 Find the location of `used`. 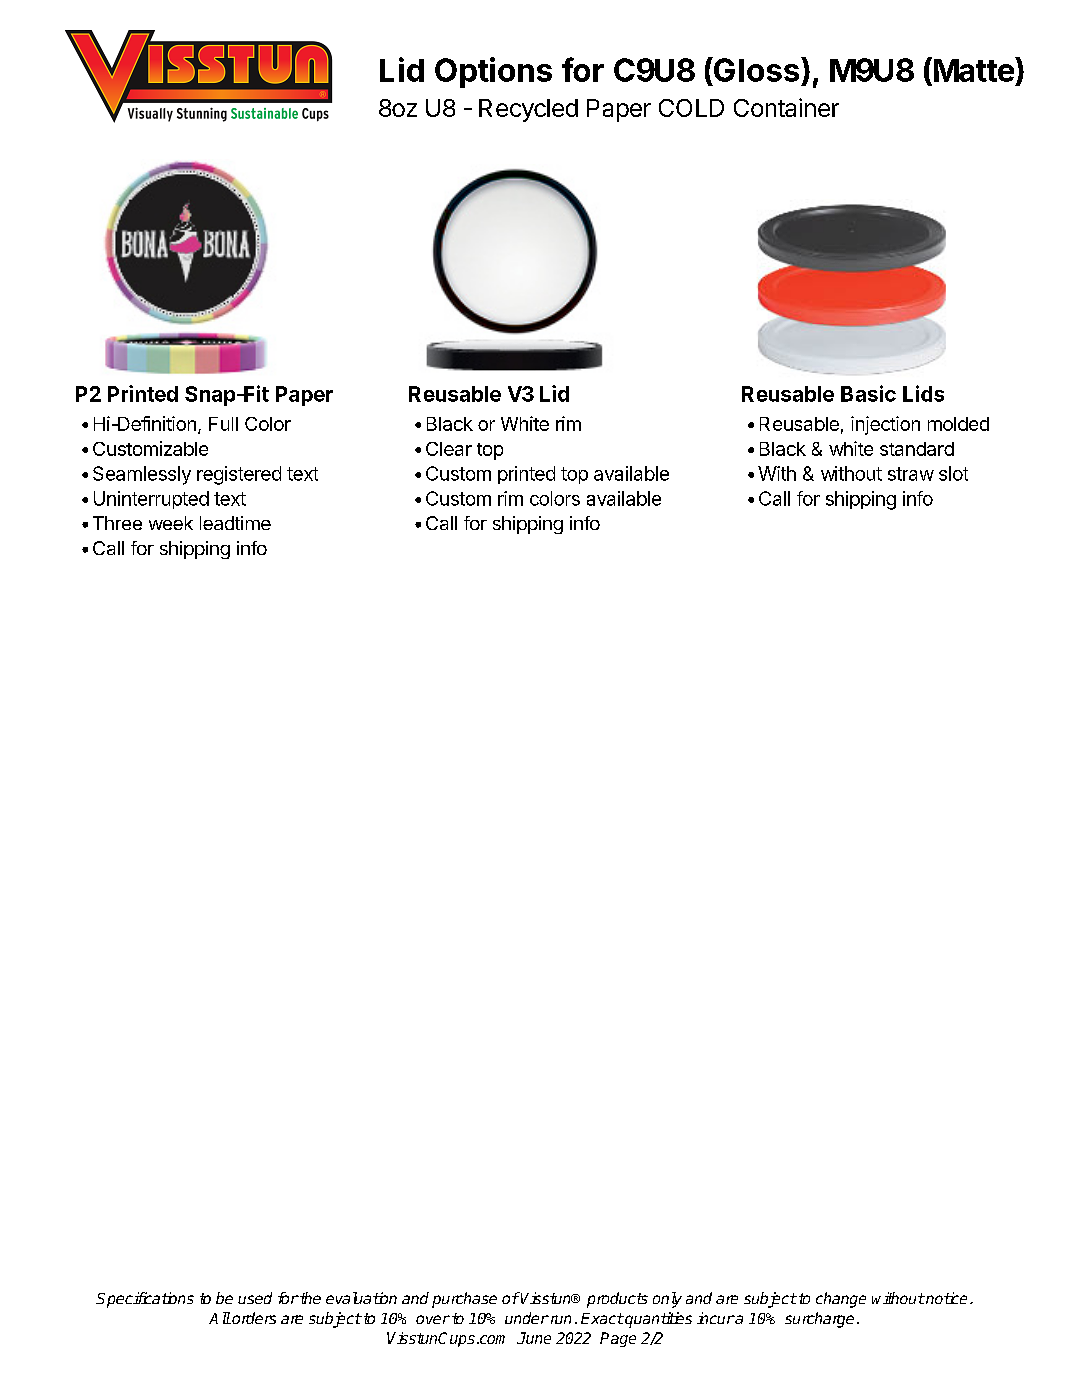

used is located at coordinates (255, 1298).
